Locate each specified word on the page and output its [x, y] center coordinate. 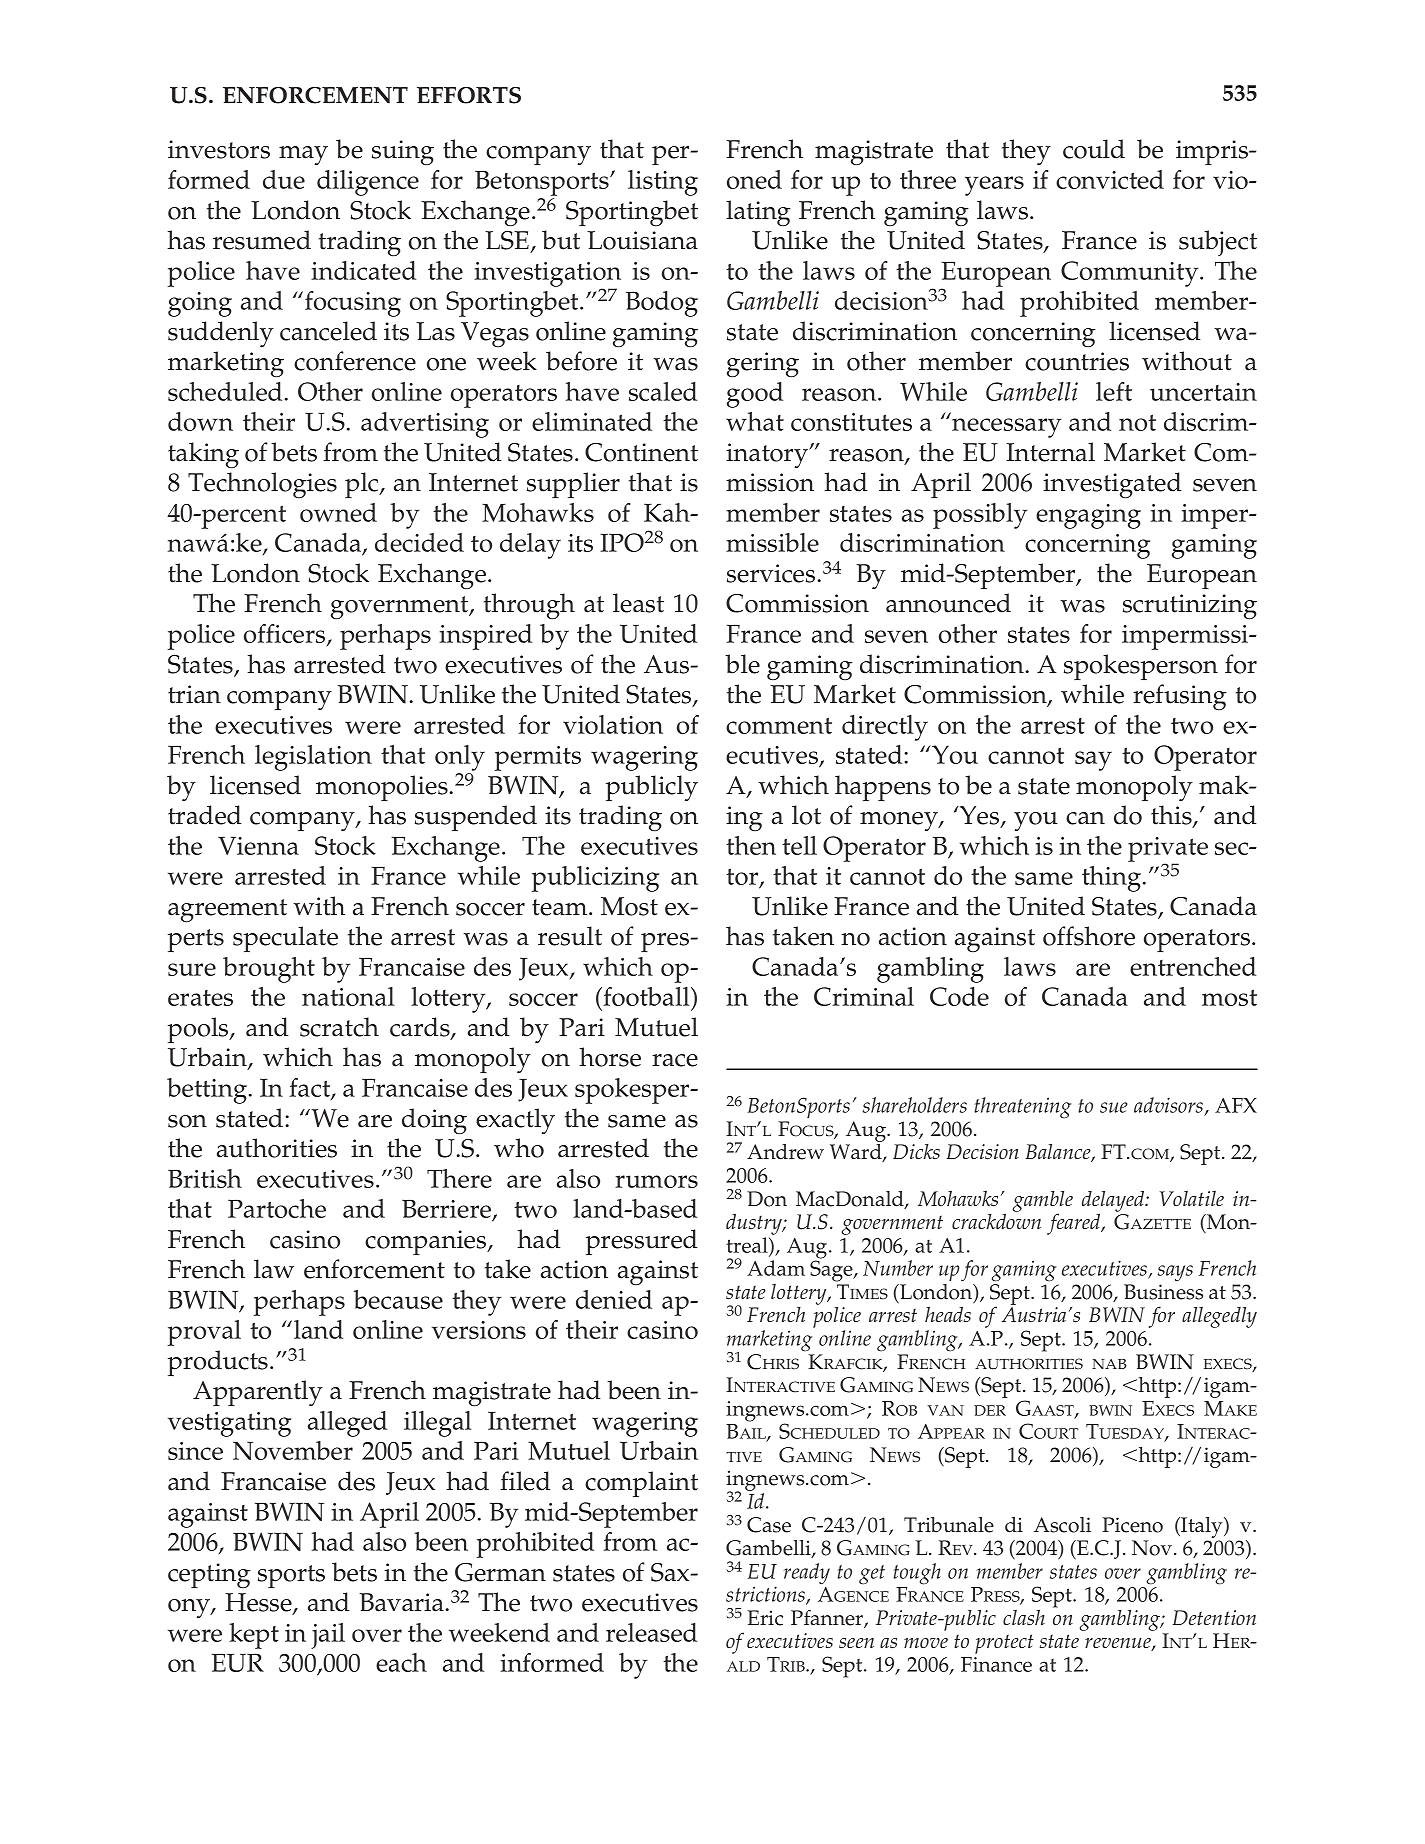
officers [286, 635]
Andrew [785, 1152]
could [1094, 149]
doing [434, 1121]
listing [663, 183]
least [638, 603]
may [303, 155]
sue [1114, 1107]
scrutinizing [1190, 607]
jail [328, 1636]
